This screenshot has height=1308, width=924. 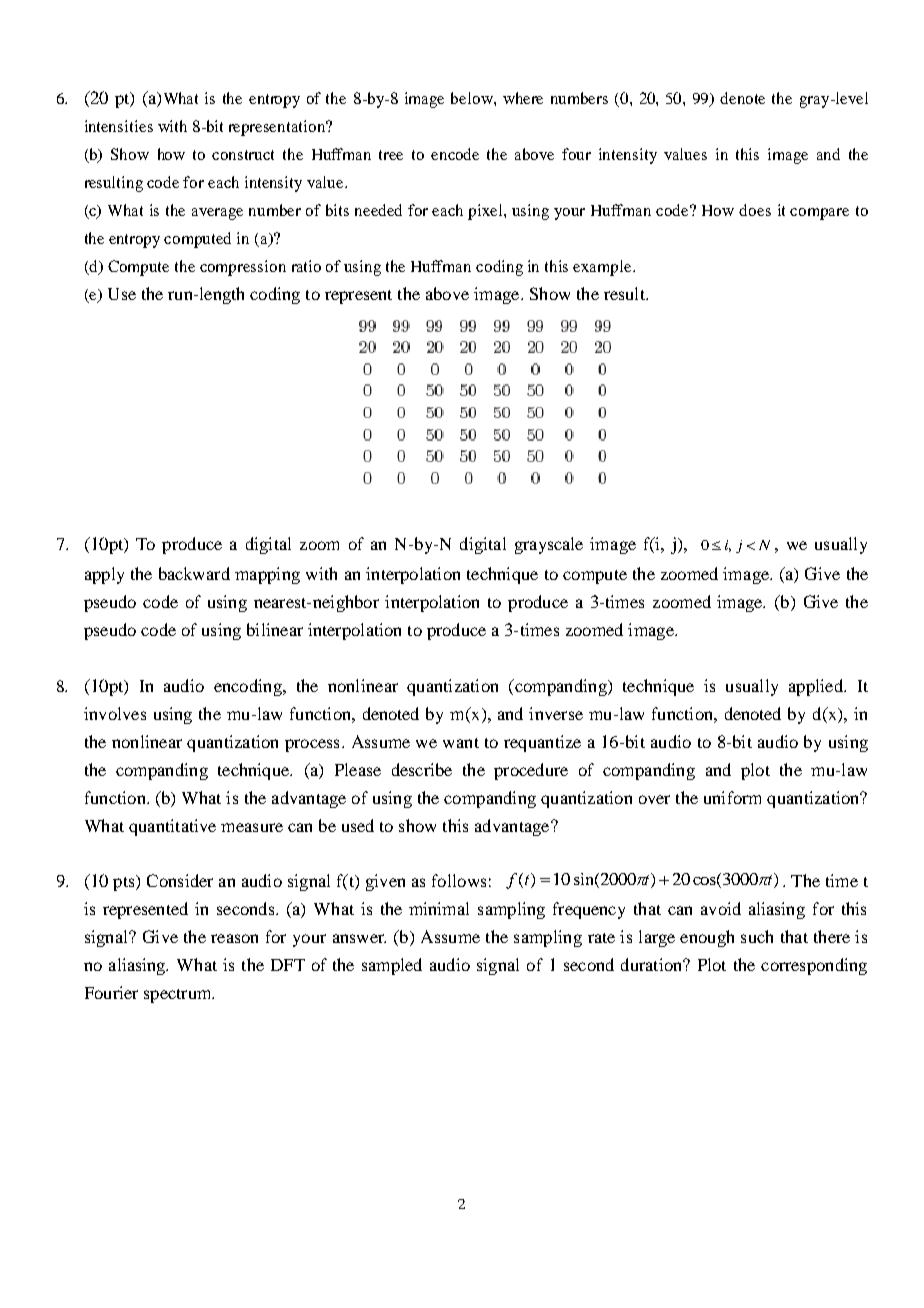 I want to click on compare, so click(x=819, y=214).
